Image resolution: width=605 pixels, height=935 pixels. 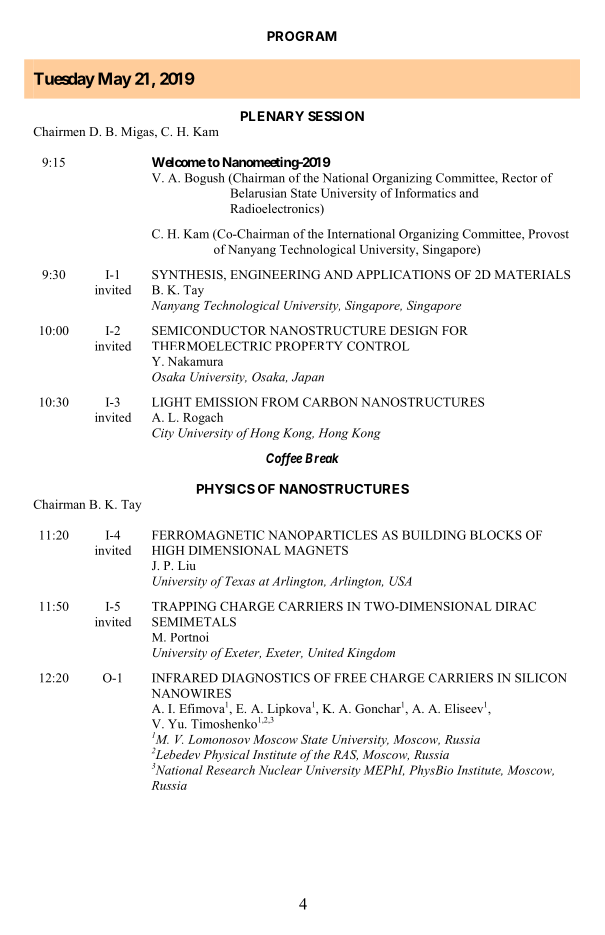 I want to click on HIGH, so click(x=168, y=550).
